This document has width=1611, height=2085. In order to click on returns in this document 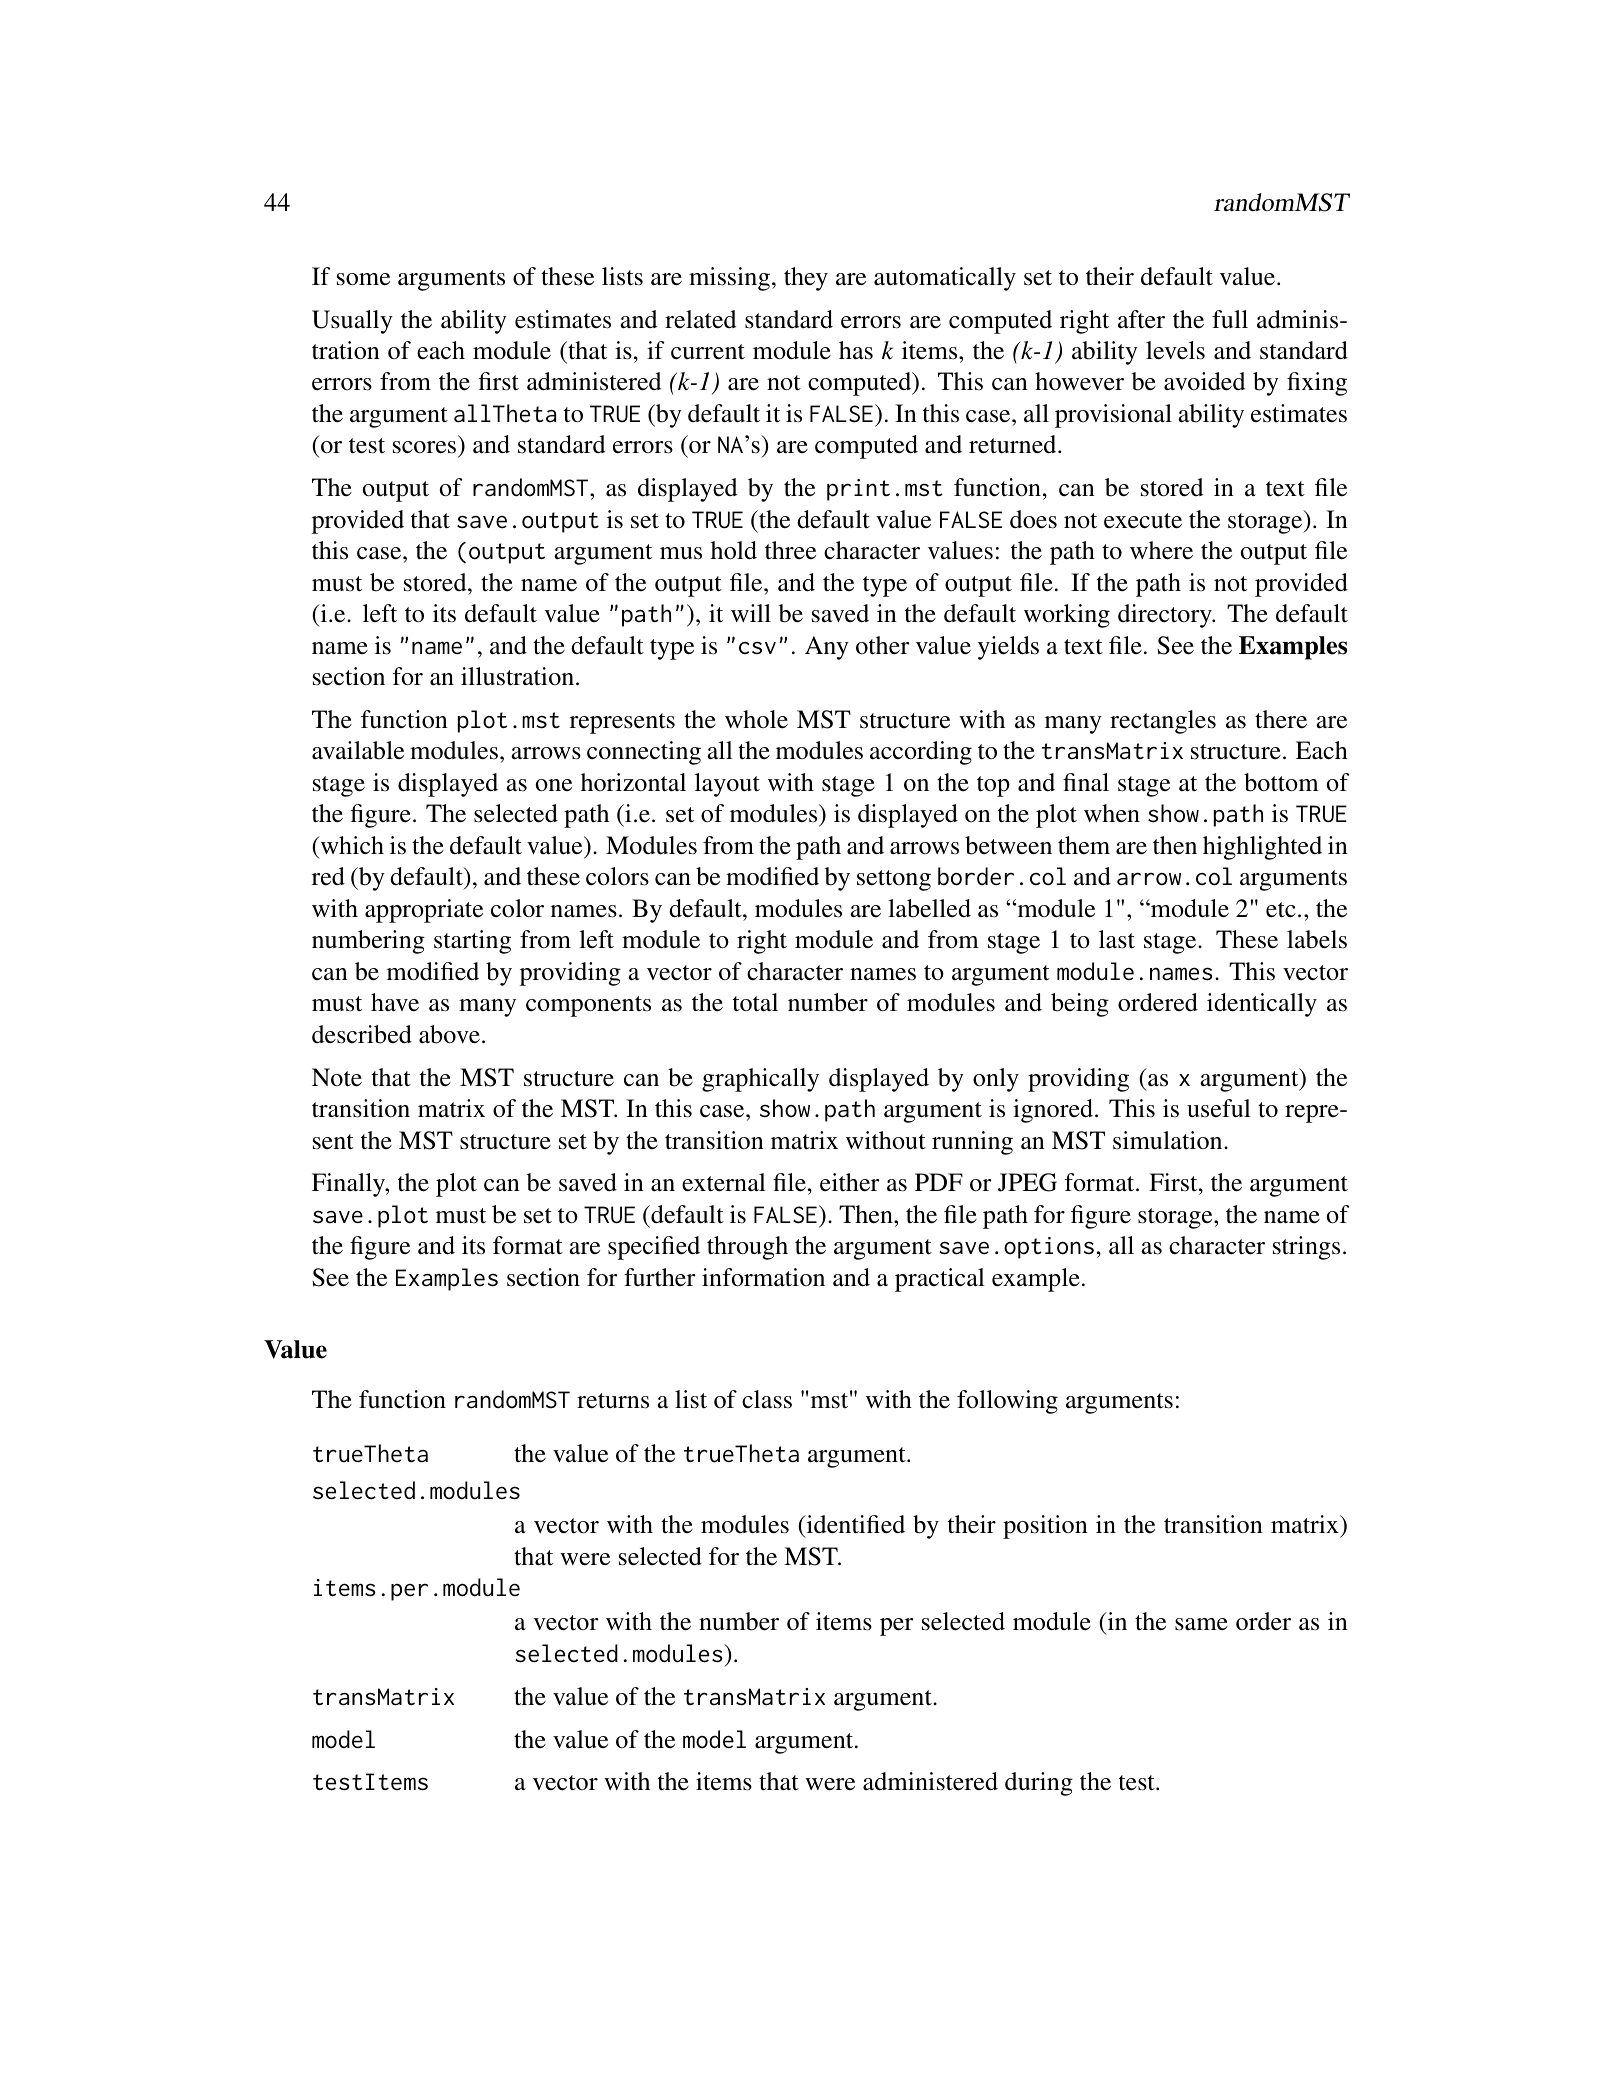, I will do `click(613, 1401)`.
